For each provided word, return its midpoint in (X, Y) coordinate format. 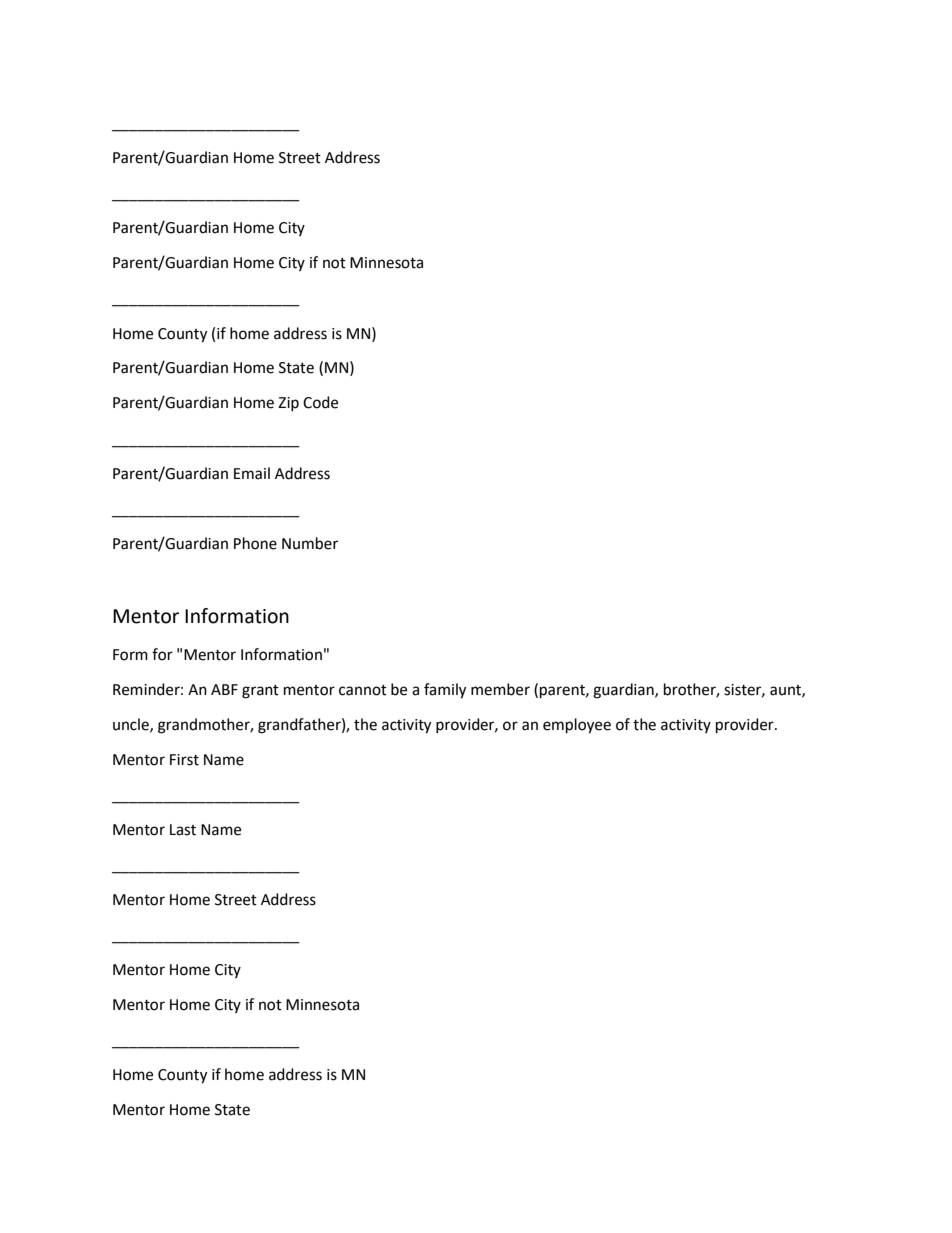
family (445, 691)
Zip (288, 404)
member (500, 689)
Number (310, 543)
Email (252, 473)
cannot (363, 690)
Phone (255, 543)
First (184, 760)
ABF (224, 689)
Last (183, 830)
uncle (132, 725)
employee (577, 726)
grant (260, 692)
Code (320, 402)
